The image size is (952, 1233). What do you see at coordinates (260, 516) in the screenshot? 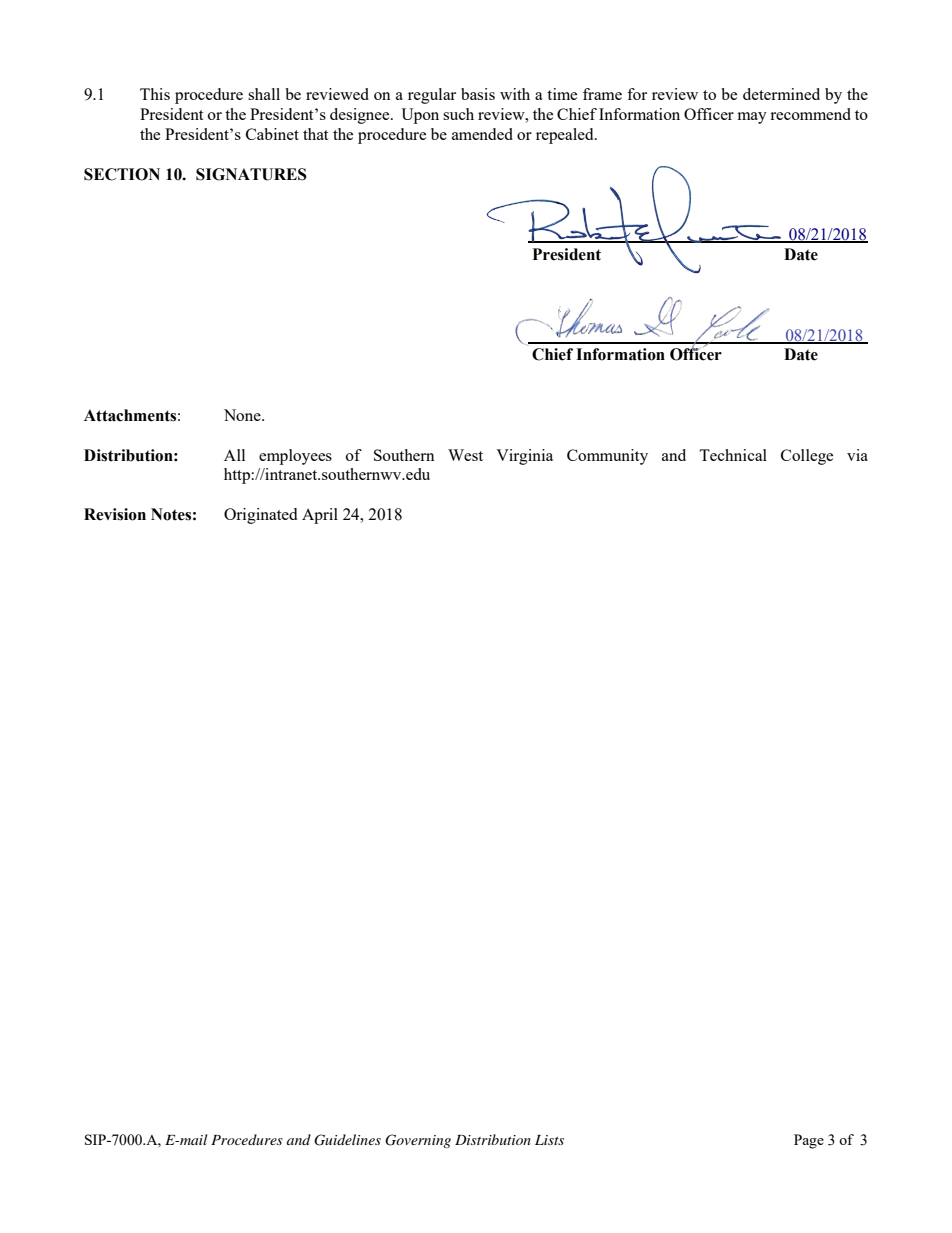
I see `Originated` at bounding box center [260, 516].
